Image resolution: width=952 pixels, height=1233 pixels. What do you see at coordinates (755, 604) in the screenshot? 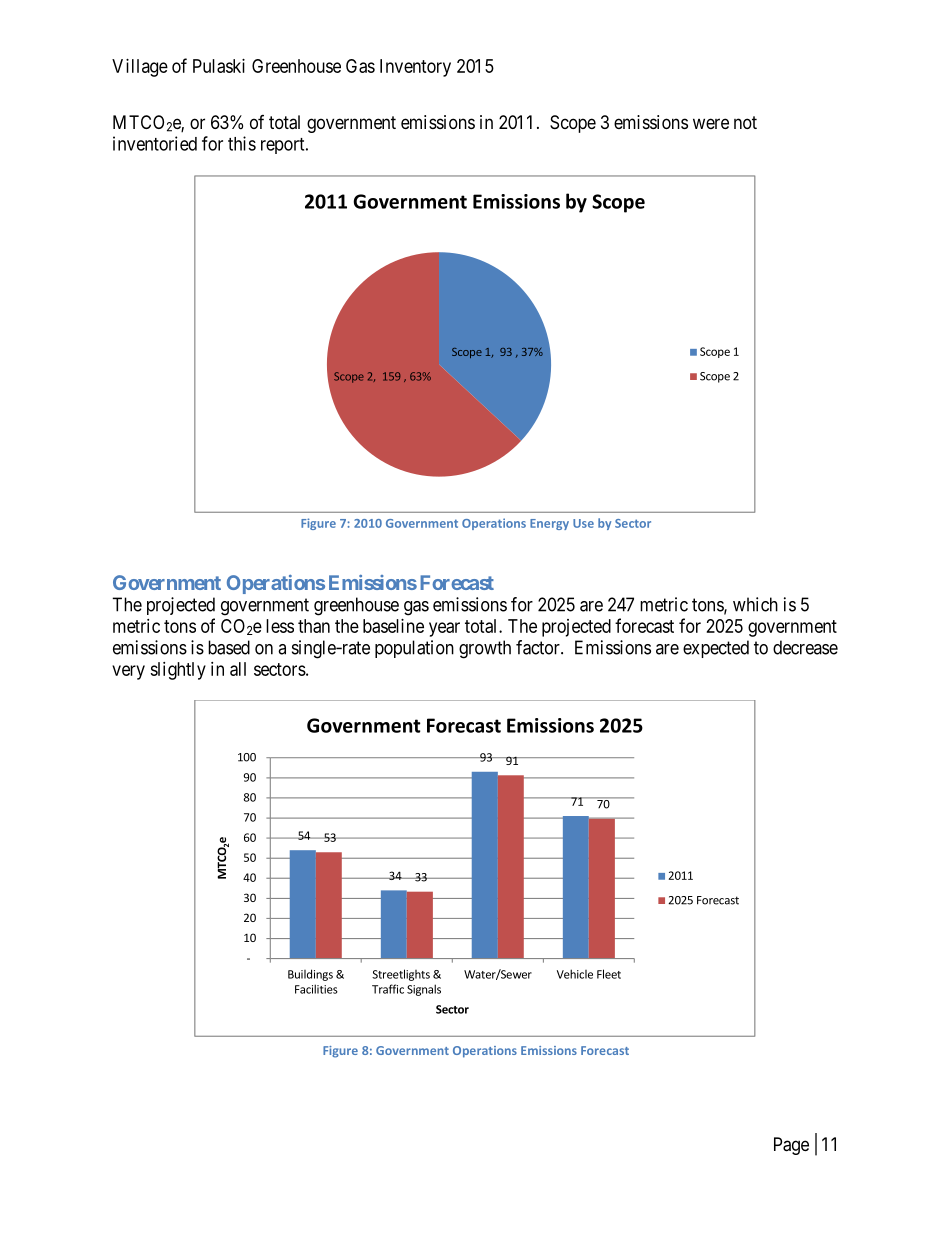
I see `which` at bounding box center [755, 604].
